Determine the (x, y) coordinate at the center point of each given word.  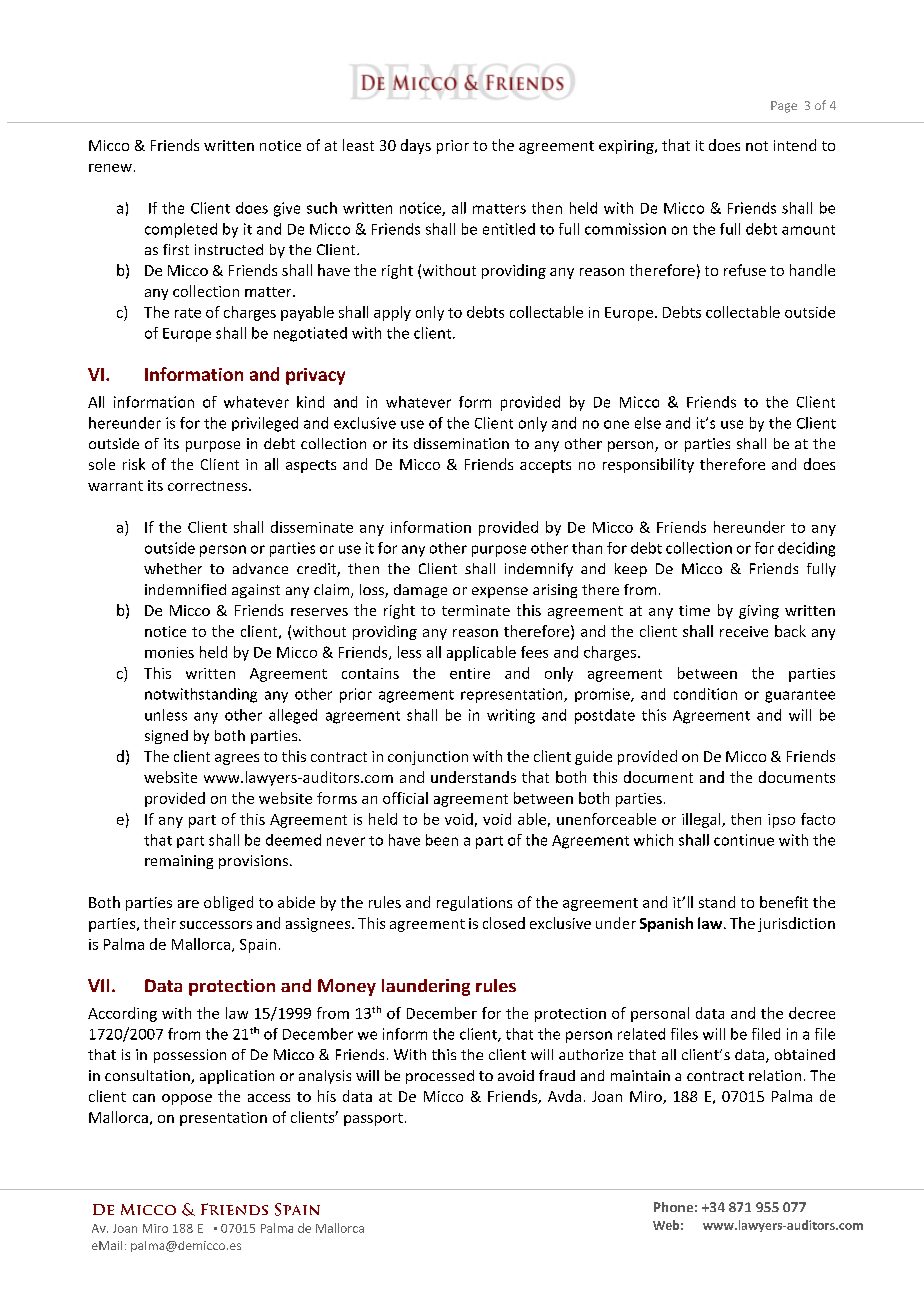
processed (440, 1077)
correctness (207, 486)
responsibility (648, 465)
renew (110, 168)
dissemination (461, 443)
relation (775, 1075)
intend (795, 145)
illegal (702, 820)
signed (166, 737)
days (416, 146)
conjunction (428, 758)
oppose (187, 1099)
